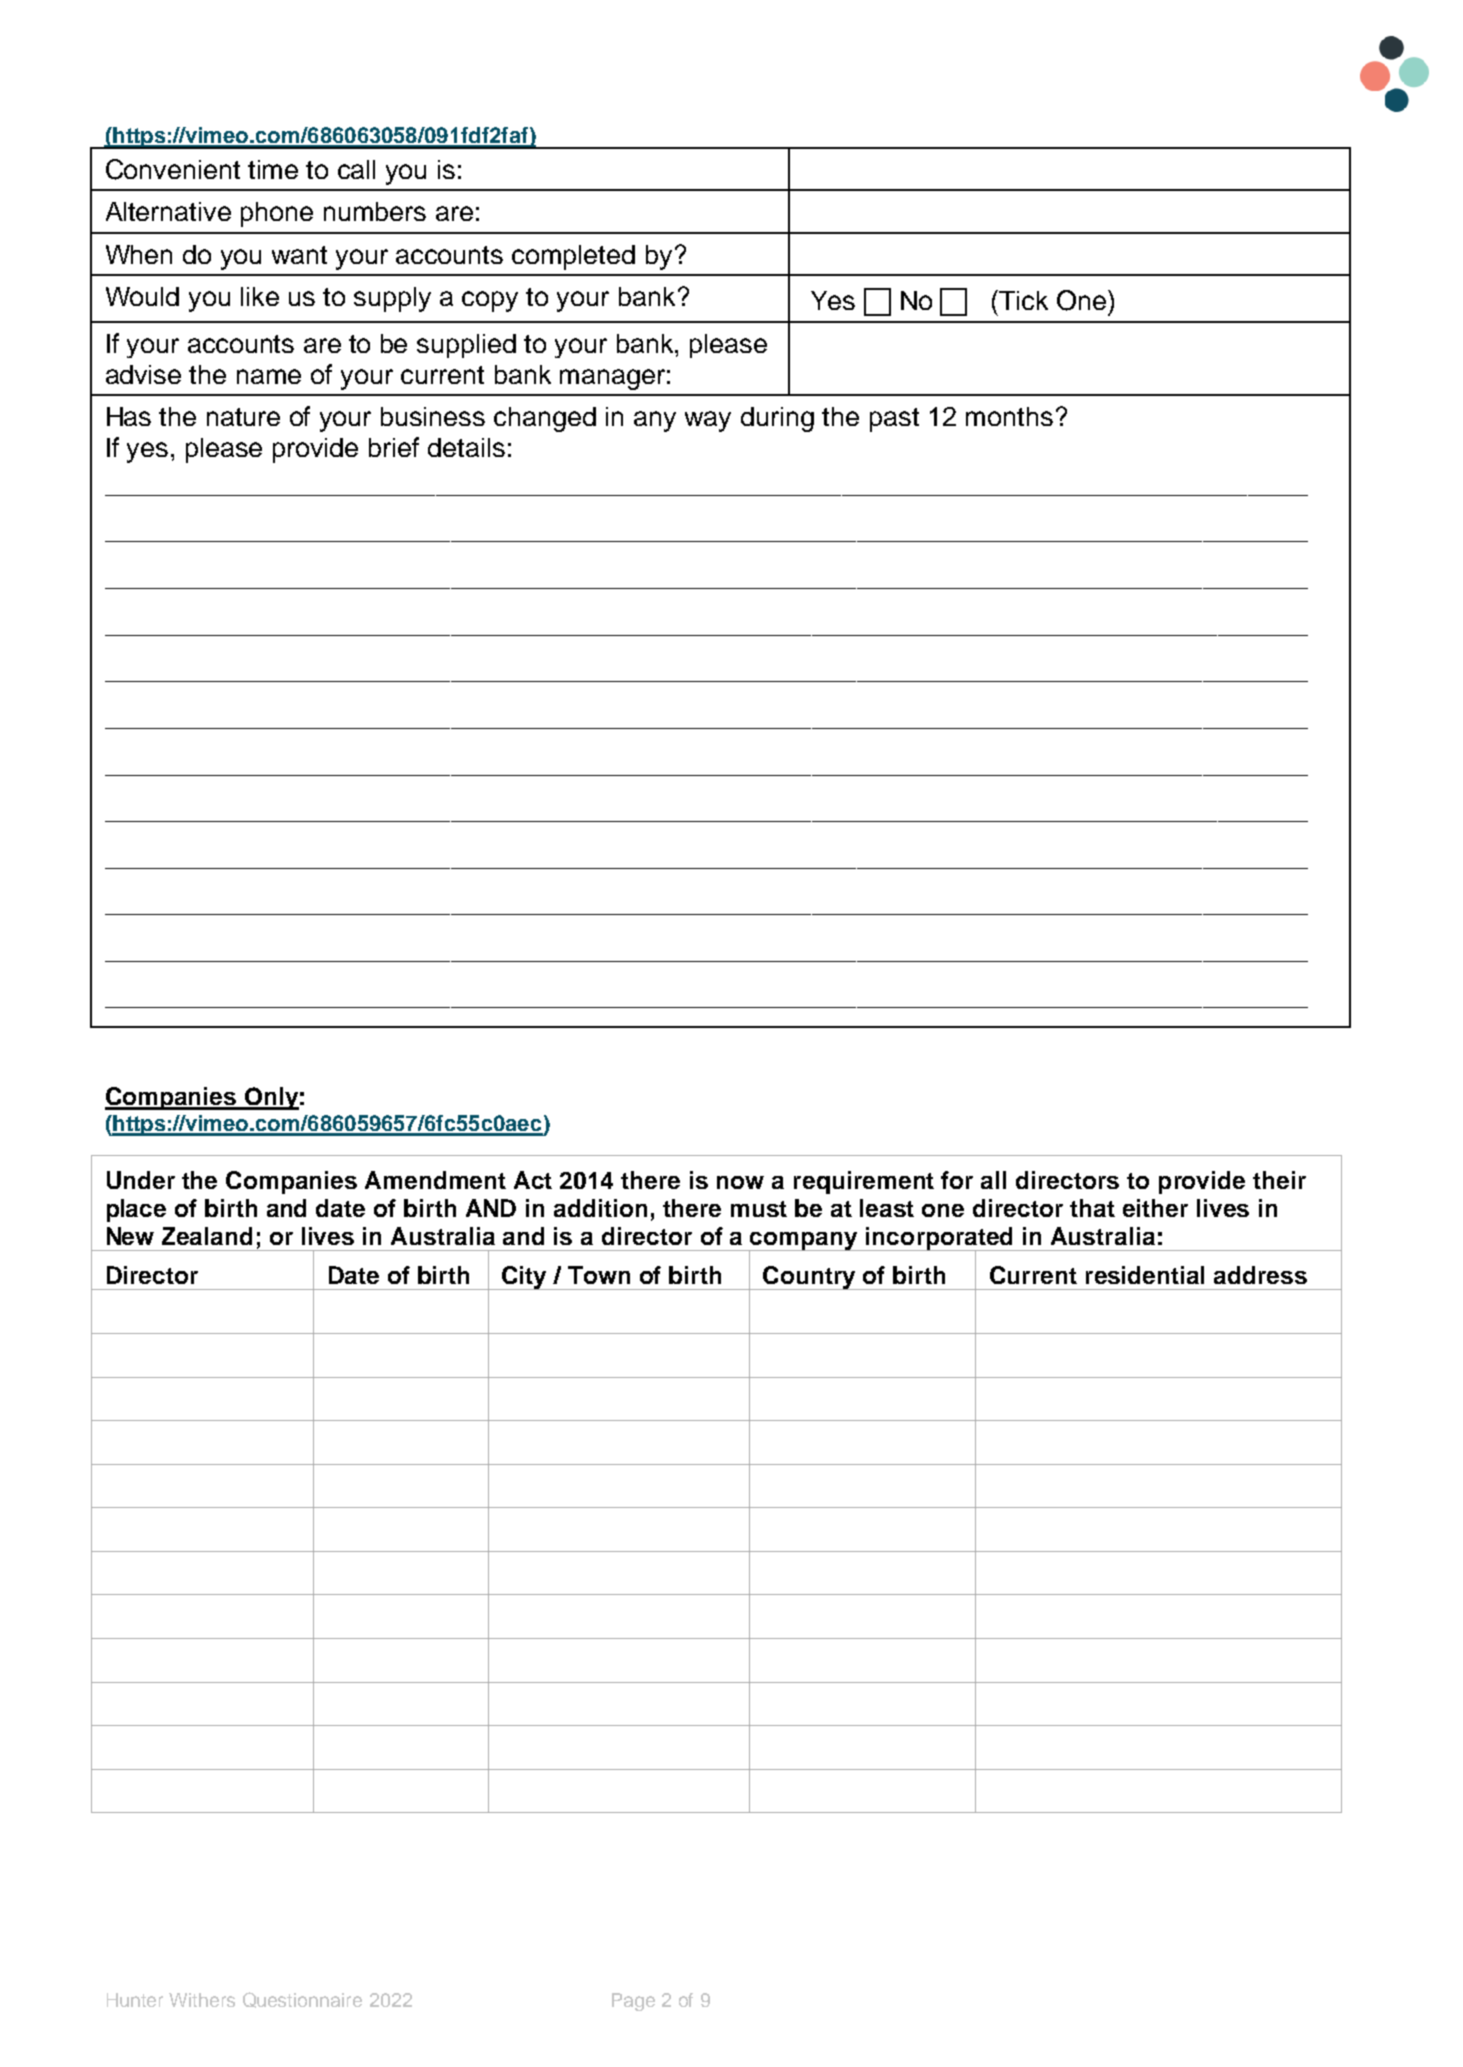 This image has width=1463, height=2067. I want to click on either, so click(1155, 1208).
